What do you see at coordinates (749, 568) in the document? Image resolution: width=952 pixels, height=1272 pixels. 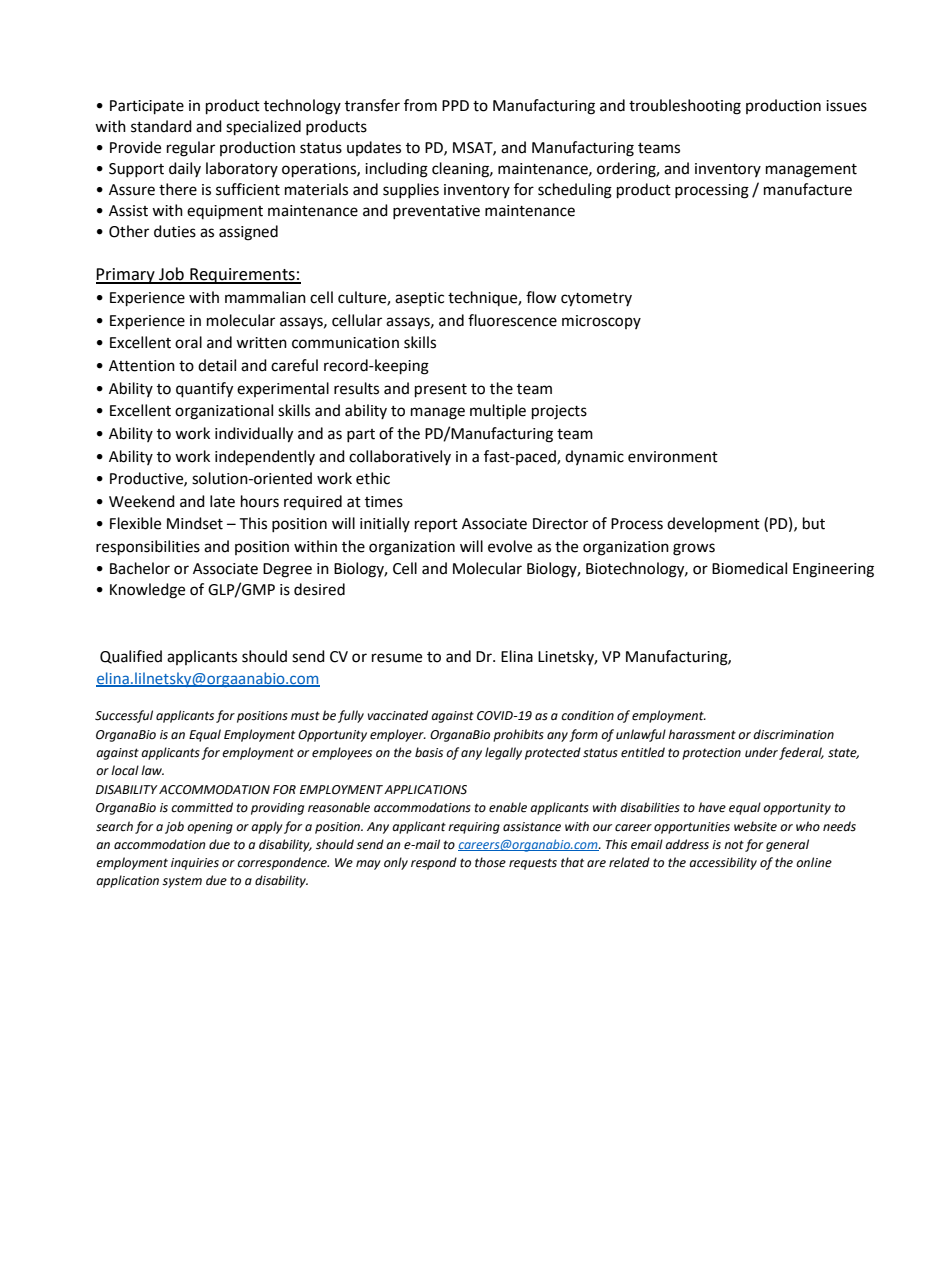 I see `Biomedical` at bounding box center [749, 568].
